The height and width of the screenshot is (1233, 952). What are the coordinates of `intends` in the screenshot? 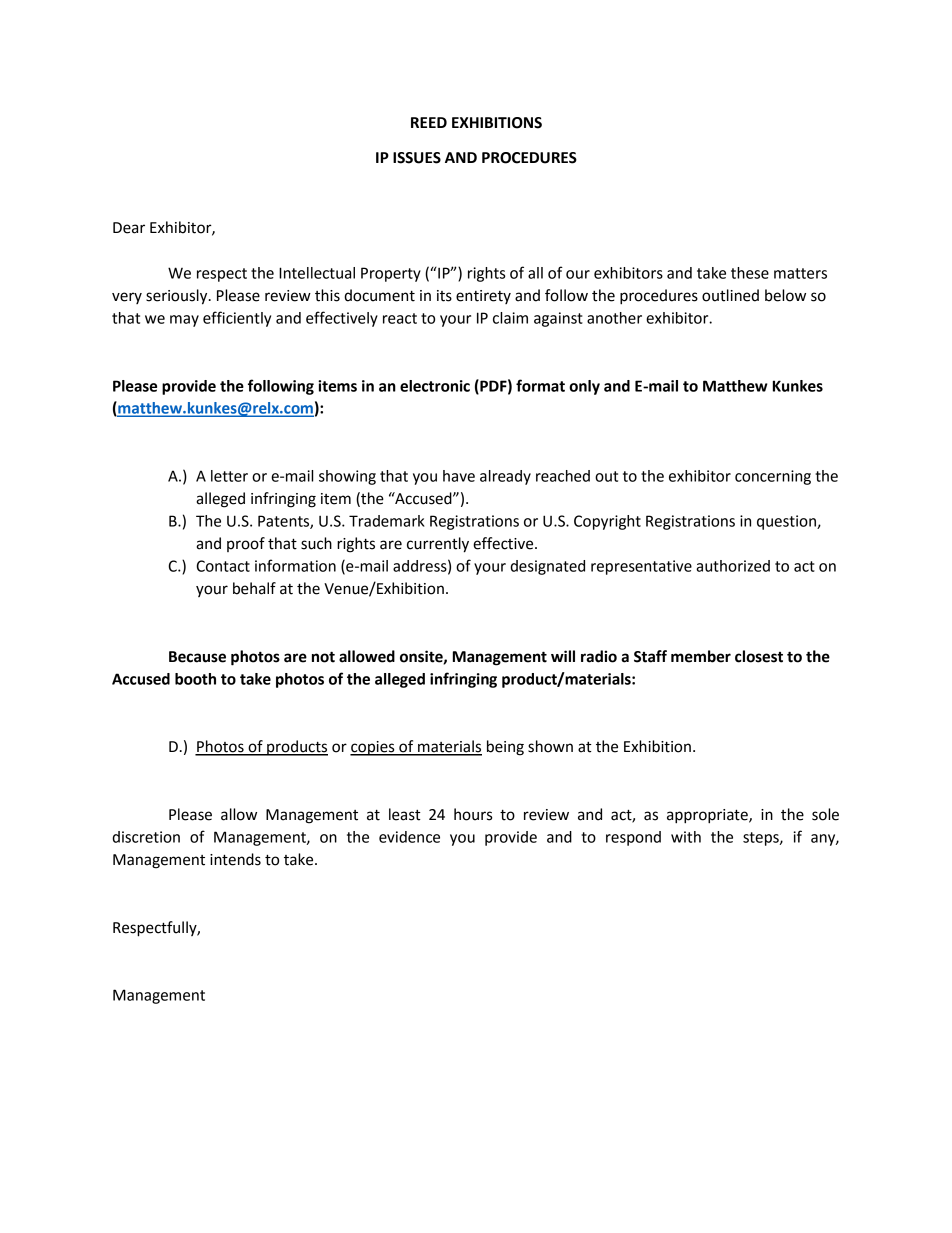 It's located at (235, 859).
